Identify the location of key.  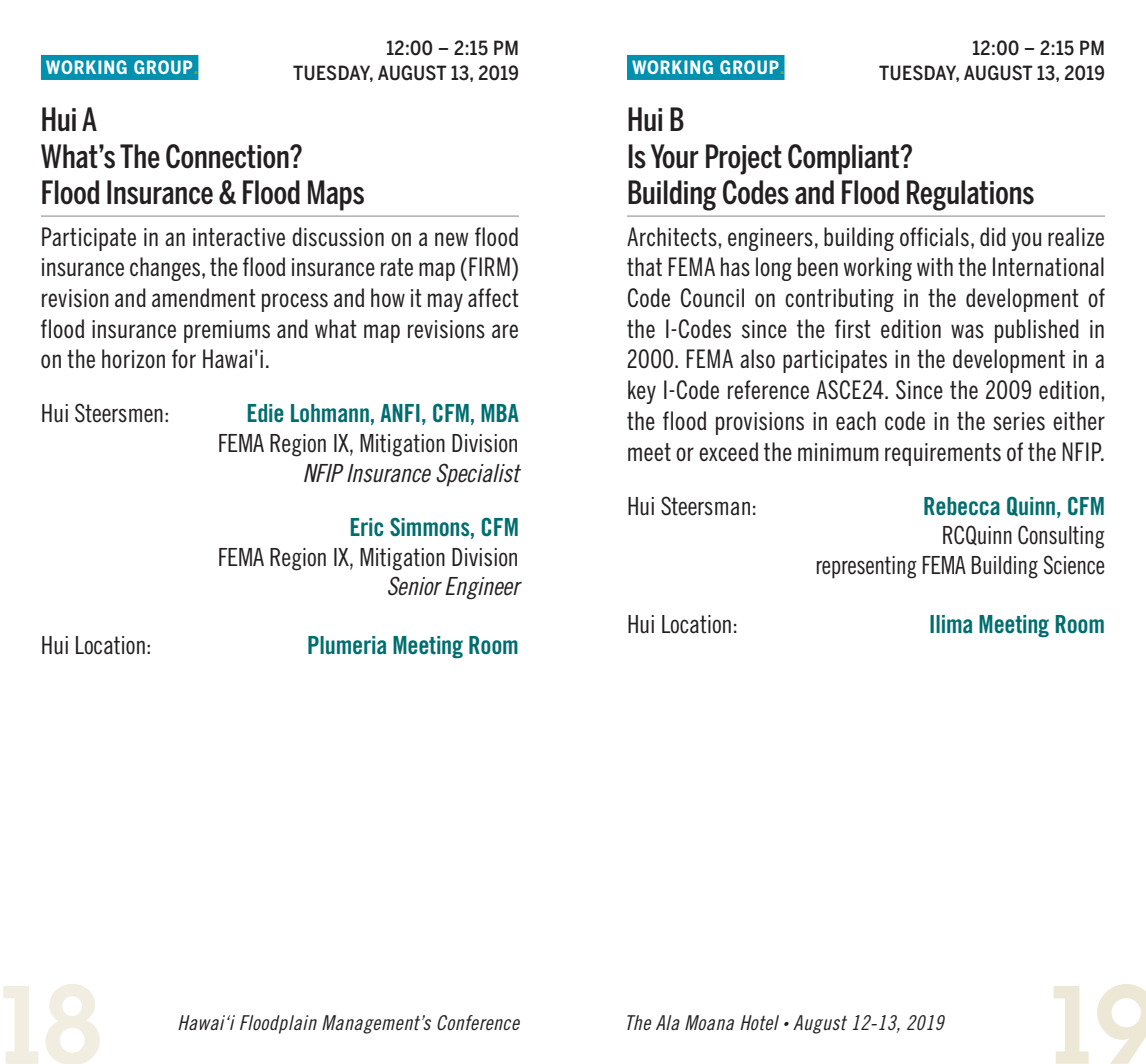
(642, 392).
